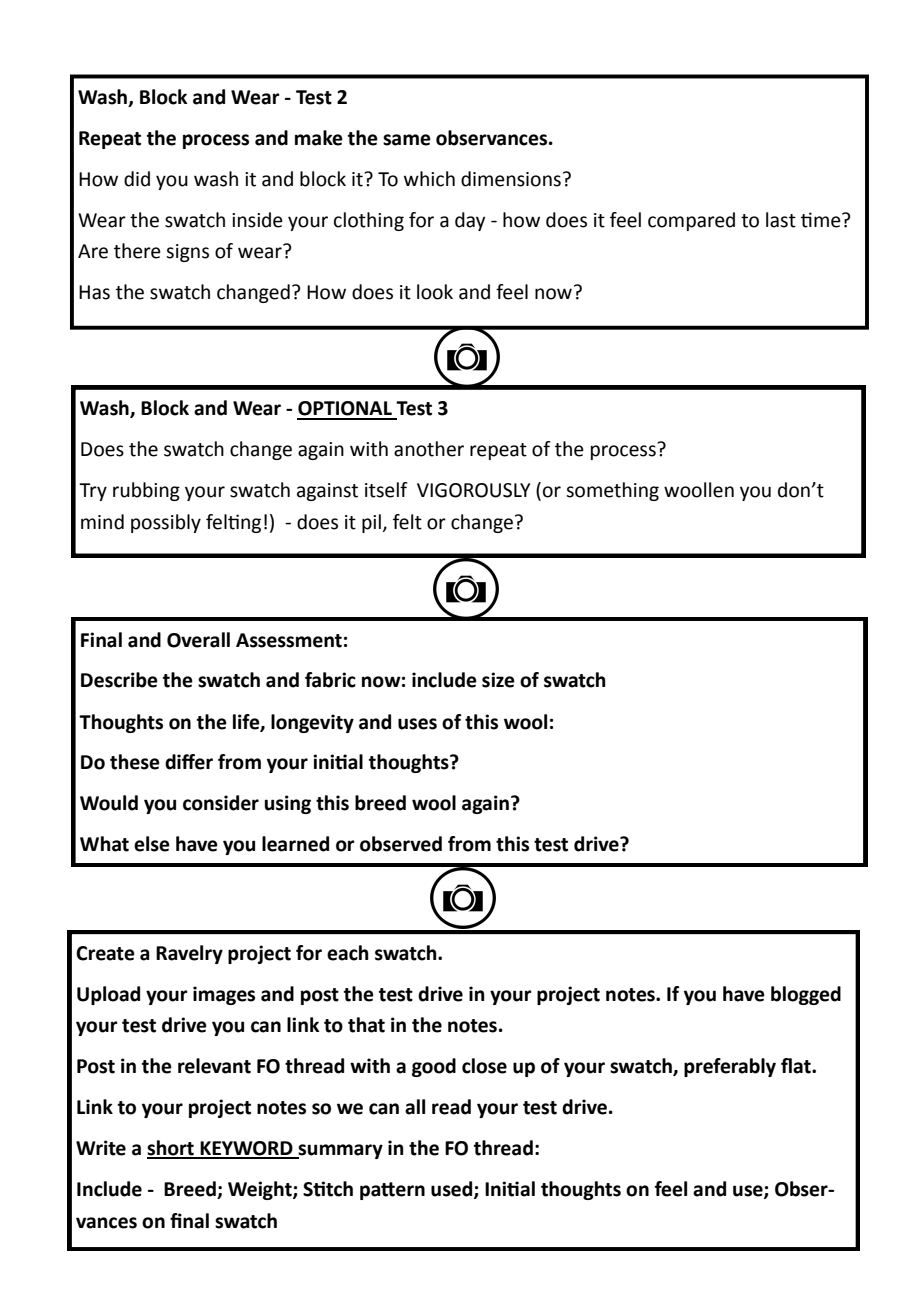 Image resolution: width=924 pixels, height=1308 pixels. Describe the element at coordinates (612, 491) in the page. I see `something` at that location.
